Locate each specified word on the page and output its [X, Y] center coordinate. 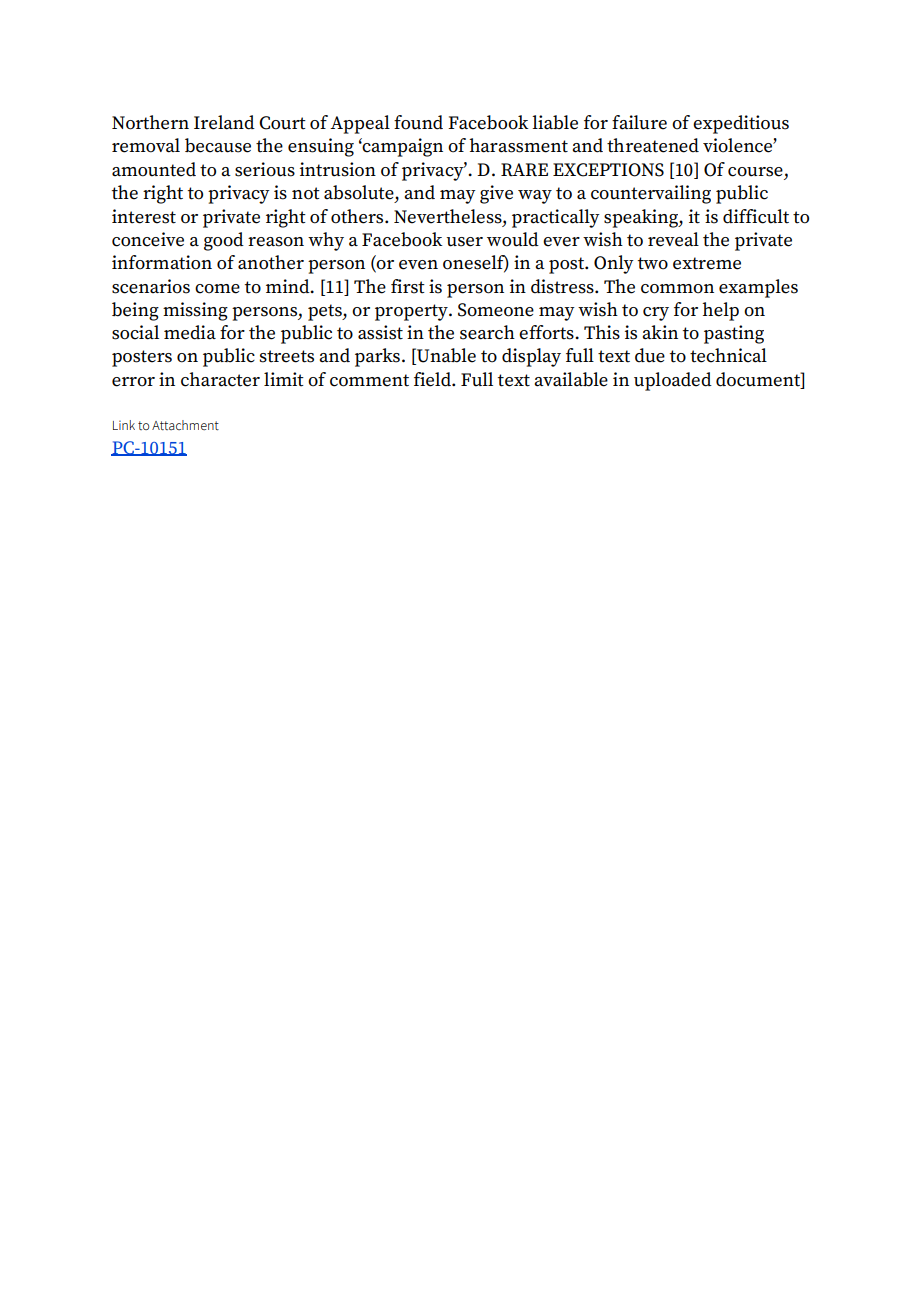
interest [144, 216]
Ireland [224, 122]
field [433, 379]
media [190, 332]
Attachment [185, 425]
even [418, 265]
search [487, 332]
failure [639, 122]
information [162, 262]
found [418, 122]
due [650, 355]
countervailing [651, 194]
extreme [707, 263]
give [496, 194]
